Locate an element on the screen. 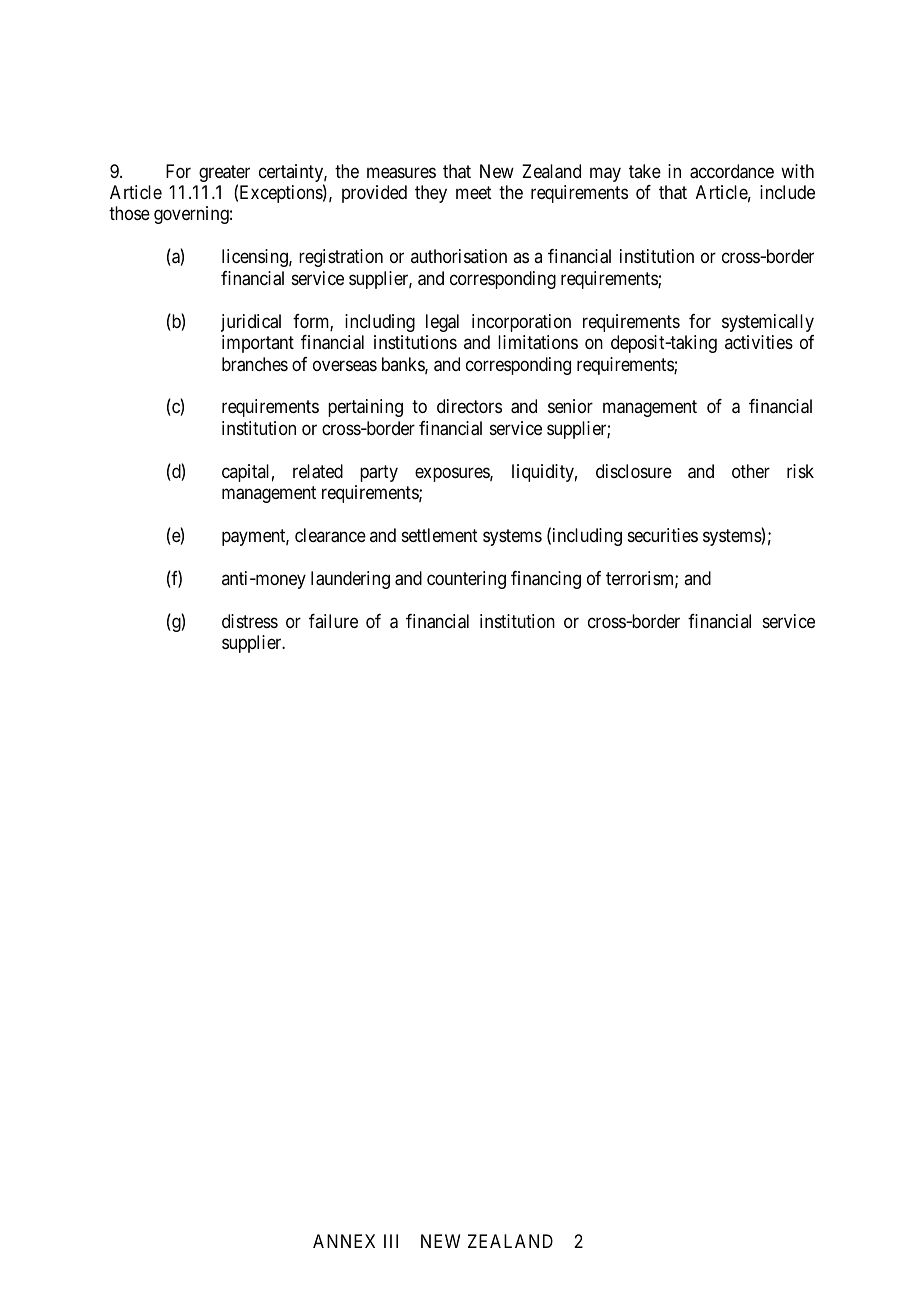 The image size is (924, 1308). clearance is located at coordinates (330, 535).
